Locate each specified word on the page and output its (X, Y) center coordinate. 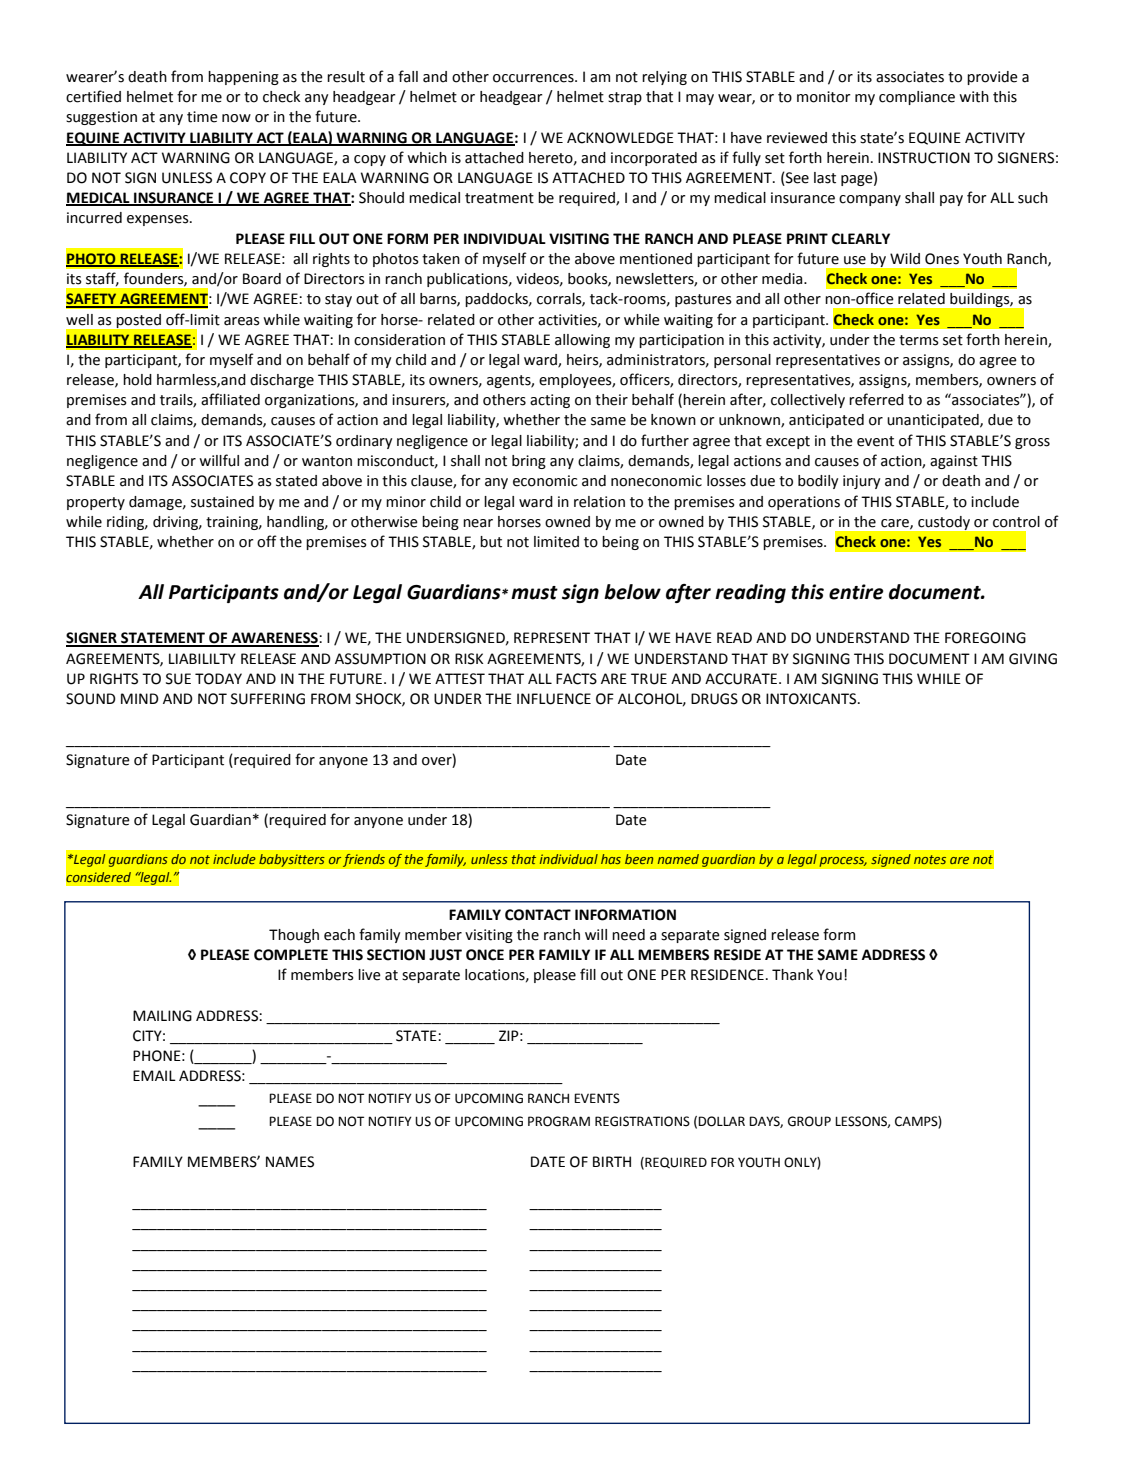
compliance (917, 98)
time (202, 117)
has (611, 859)
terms (919, 340)
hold (137, 380)
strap (625, 98)
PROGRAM (559, 1121)
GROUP (809, 1121)
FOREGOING (985, 638)
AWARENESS (274, 639)
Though (294, 936)
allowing (582, 341)
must (534, 593)
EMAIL (154, 1075)
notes (930, 859)
